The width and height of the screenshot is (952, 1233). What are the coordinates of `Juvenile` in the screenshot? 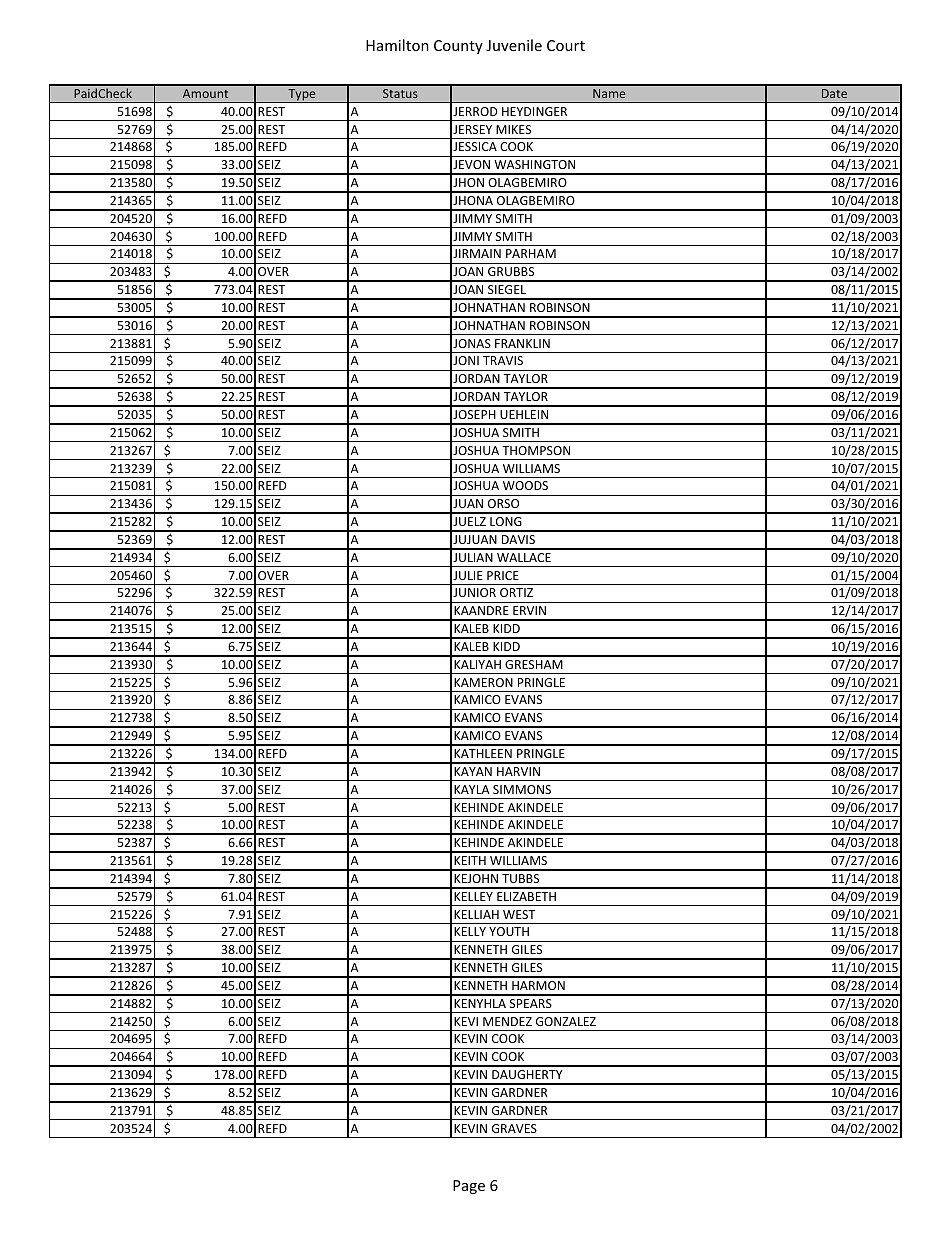 It's located at (514, 45).
